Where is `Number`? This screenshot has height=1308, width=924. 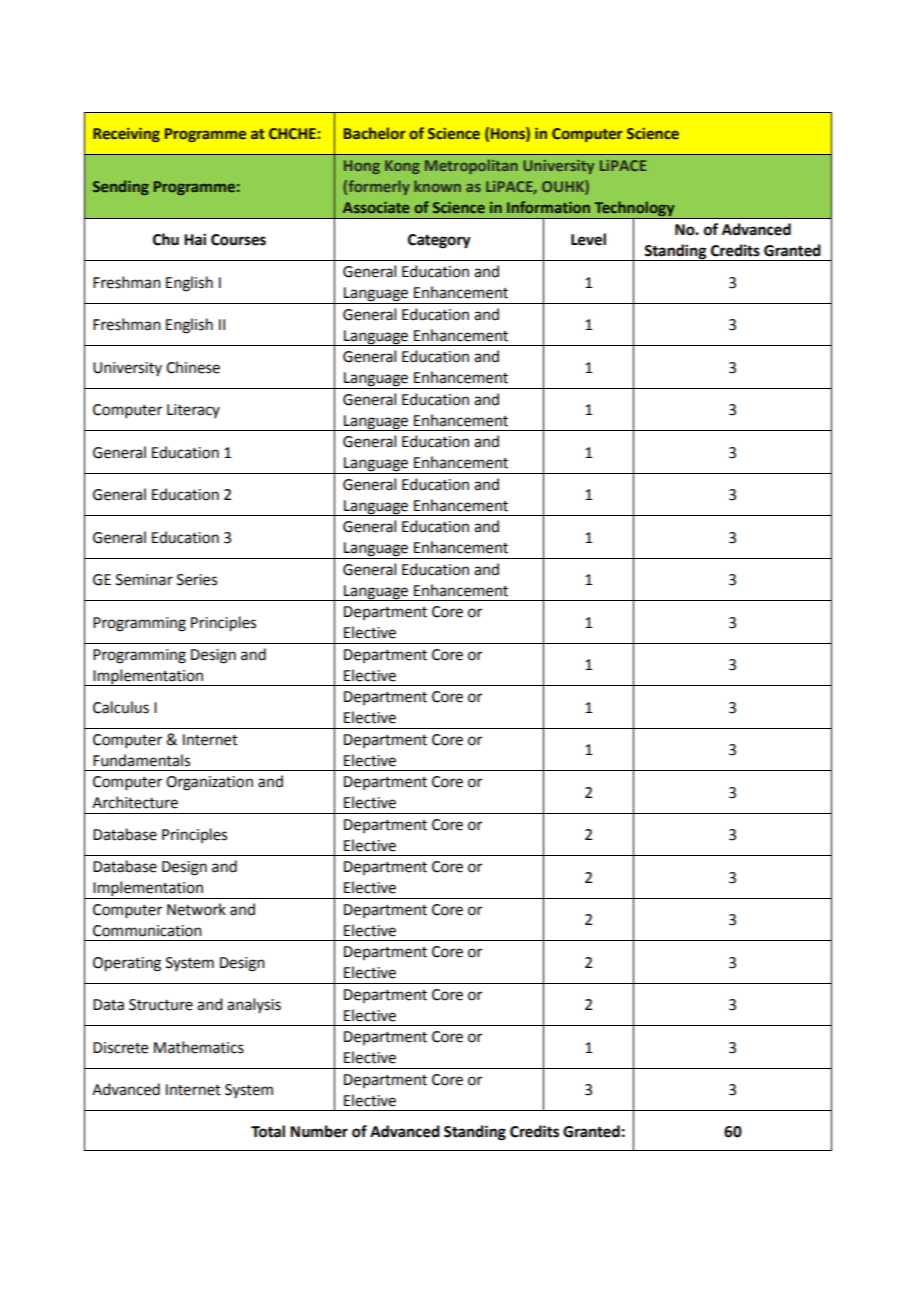
Number is located at coordinates (319, 1131).
